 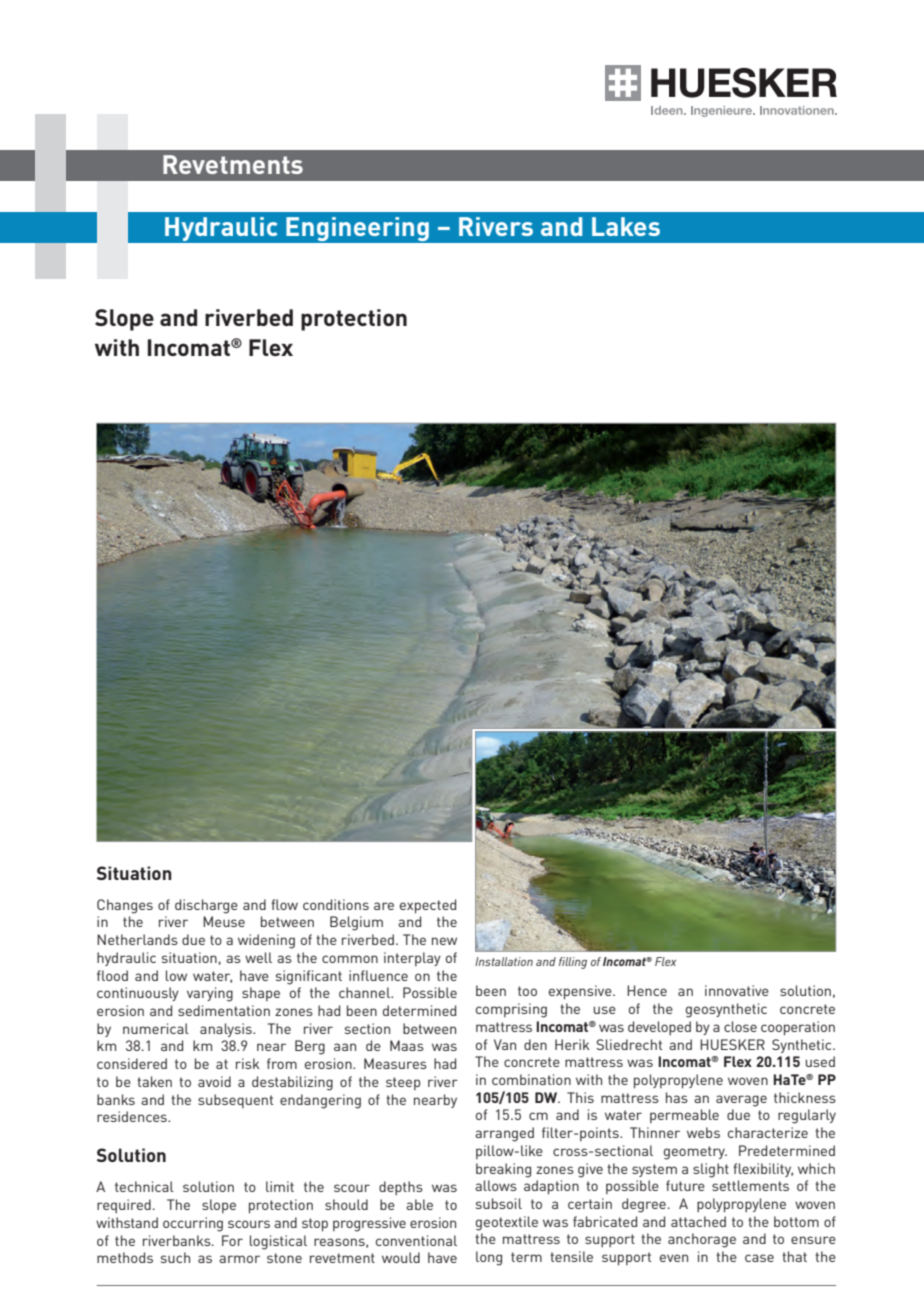 What do you see at coordinates (428, 906) in the page?
I see `expected` at bounding box center [428, 906].
